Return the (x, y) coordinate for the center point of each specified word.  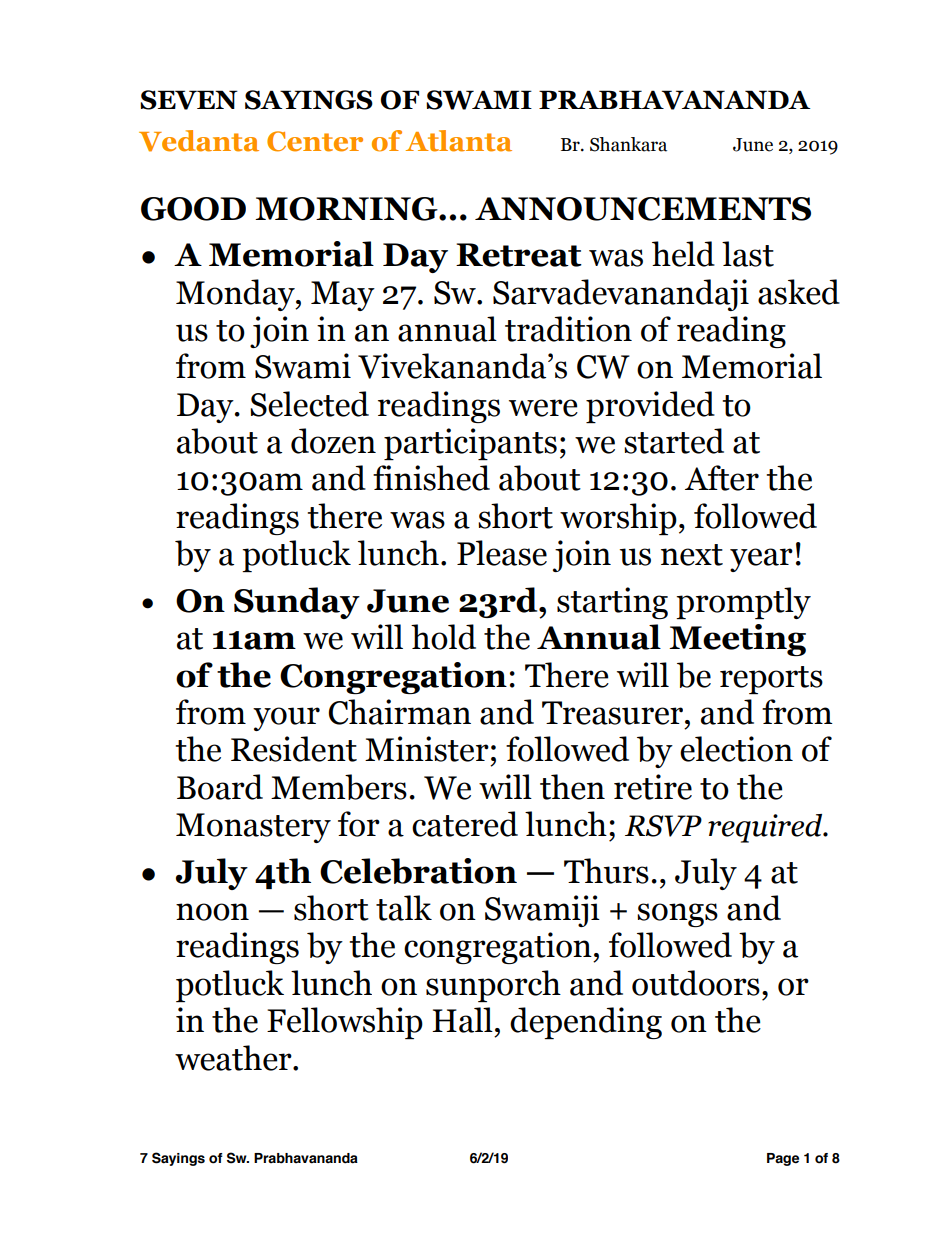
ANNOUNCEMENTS (643, 209)
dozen (333, 441)
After (722, 478)
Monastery (253, 828)
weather (234, 1058)
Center (315, 141)
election (736, 749)
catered (465, 824)
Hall (462, 1020)
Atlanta (459, 141)
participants (470, 444)
